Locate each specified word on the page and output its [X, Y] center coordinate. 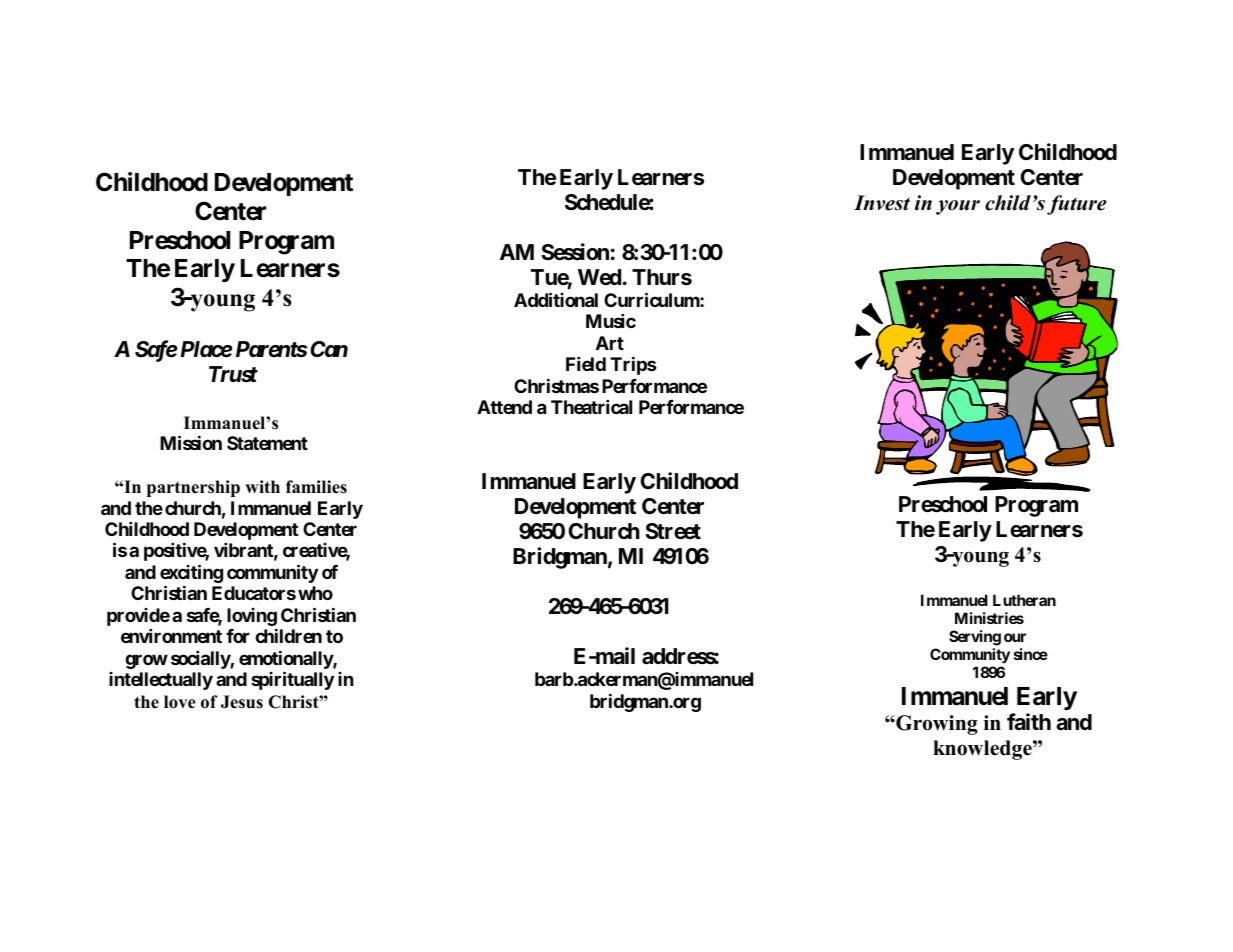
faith [1029, 722]
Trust [233, 374]
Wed [599, 277]
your [958, 207]
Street [673, 531]
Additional [556, 299]
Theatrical [591, 406]
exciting [191, 575]
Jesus [242, 702]
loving [252, 618]
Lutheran [1024, 600]
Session [575, 252]
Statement [267, 443]
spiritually [292, 680]
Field [586, 364]
